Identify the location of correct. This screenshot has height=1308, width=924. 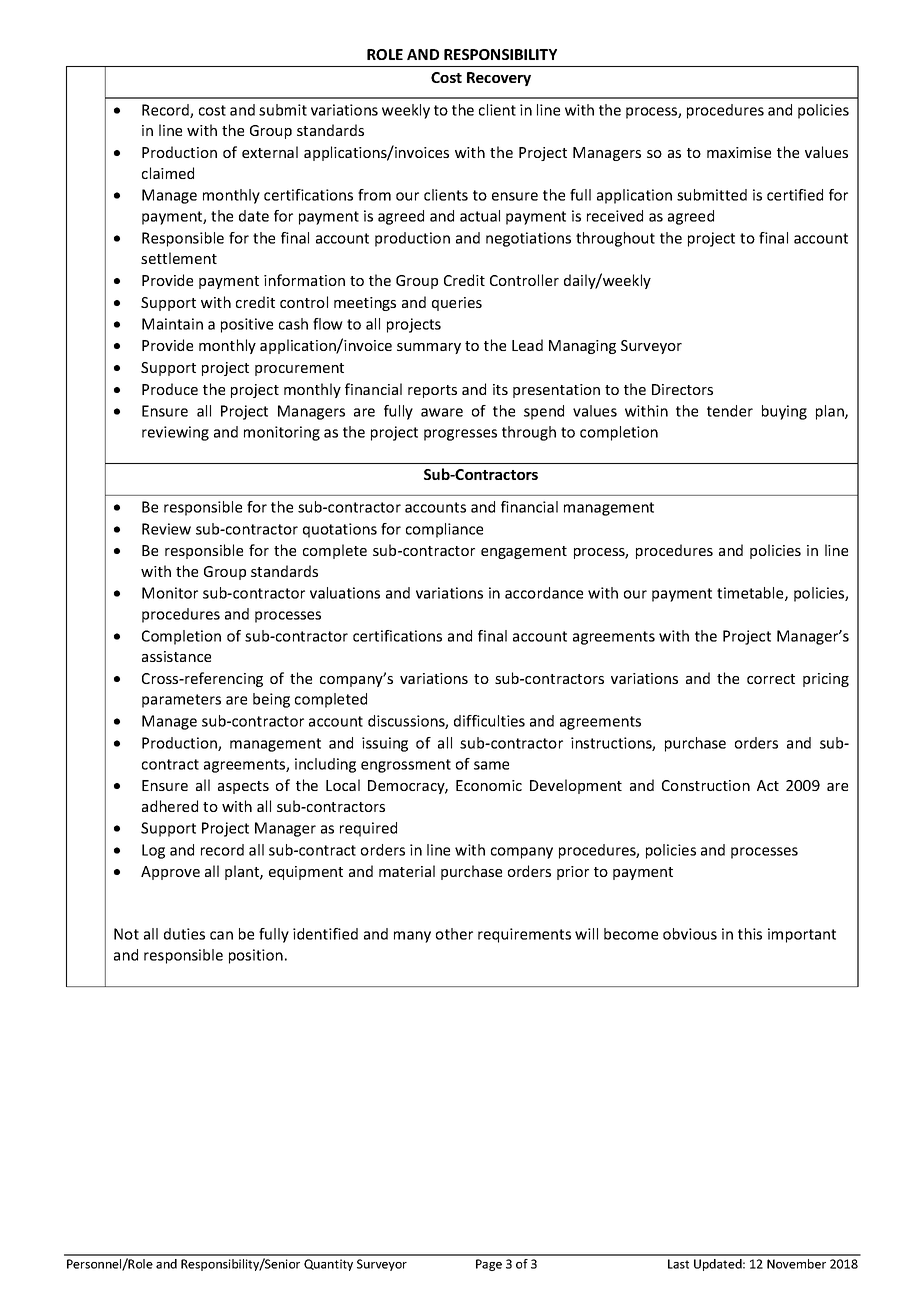
(771, 679).
